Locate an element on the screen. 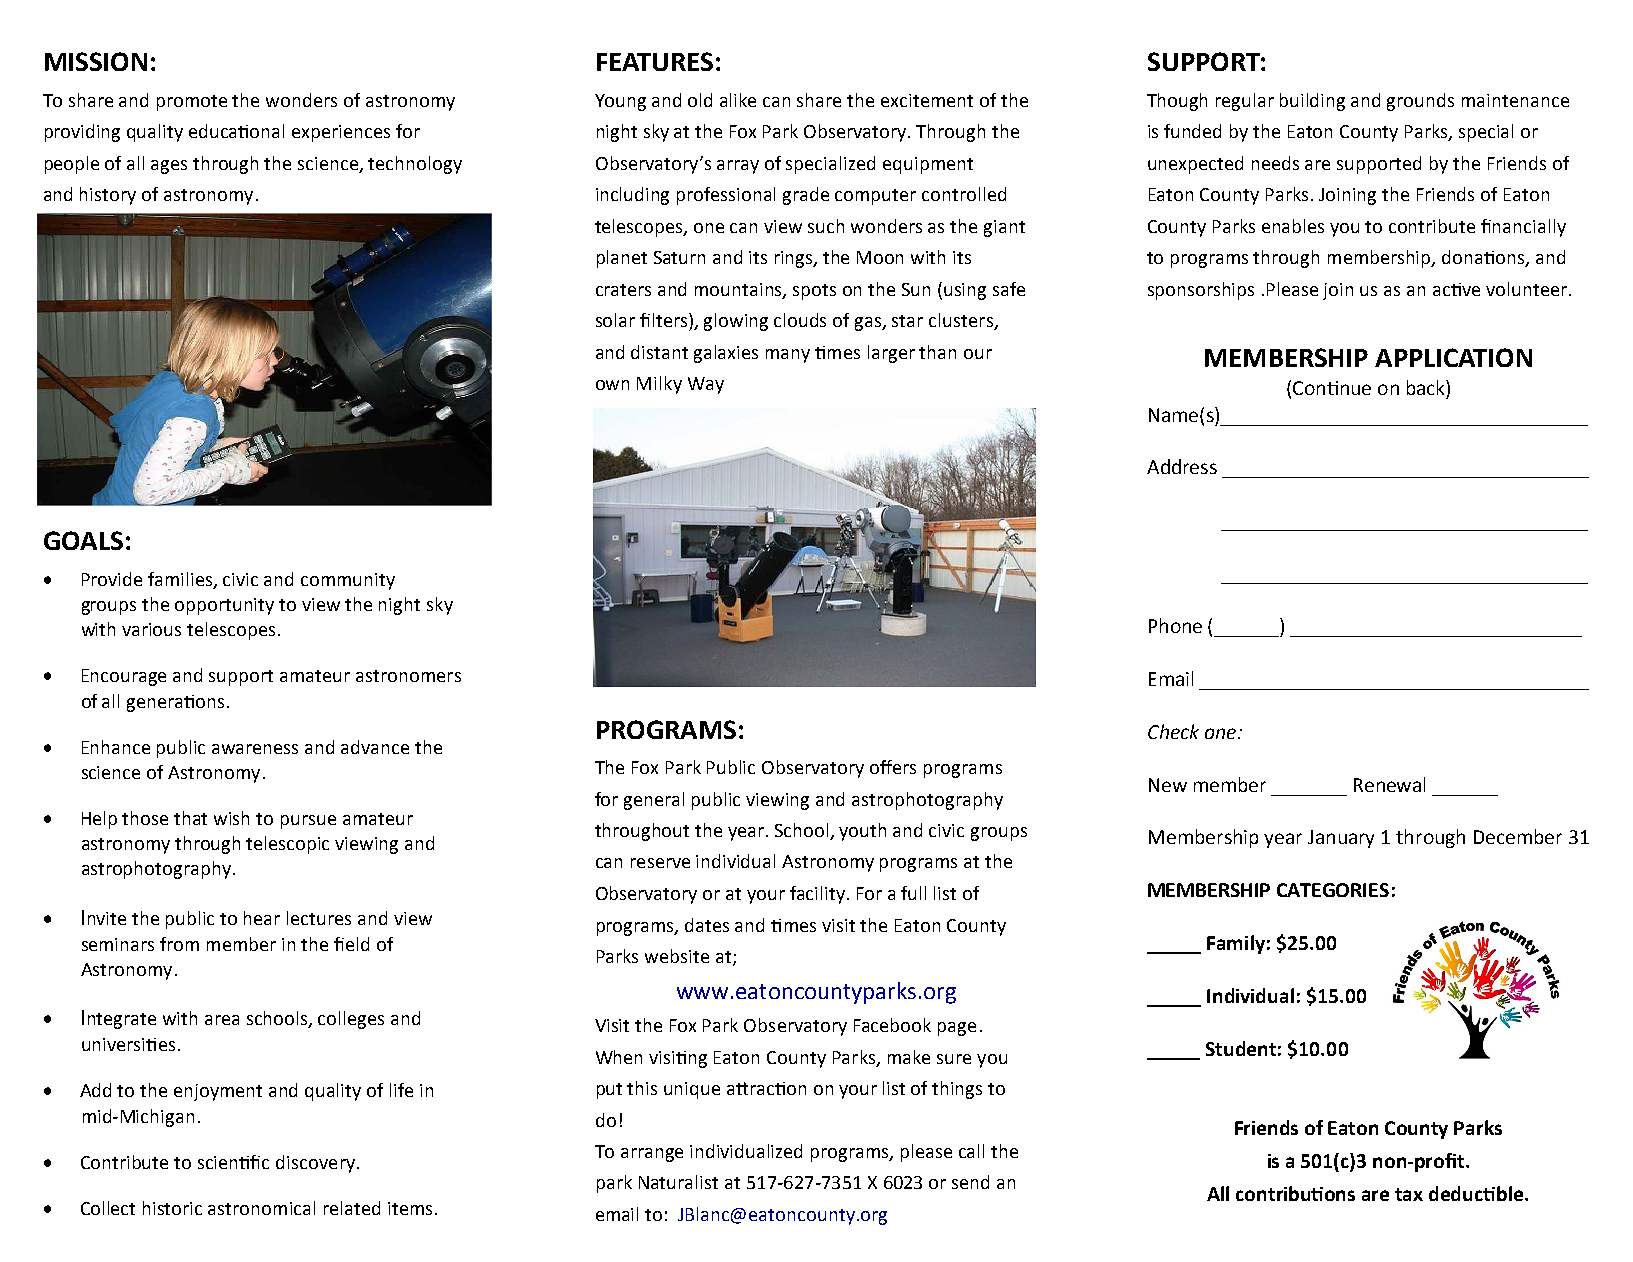 This screenshot has height=1262, width=1633. hear is located at coordinates (262, 918).
